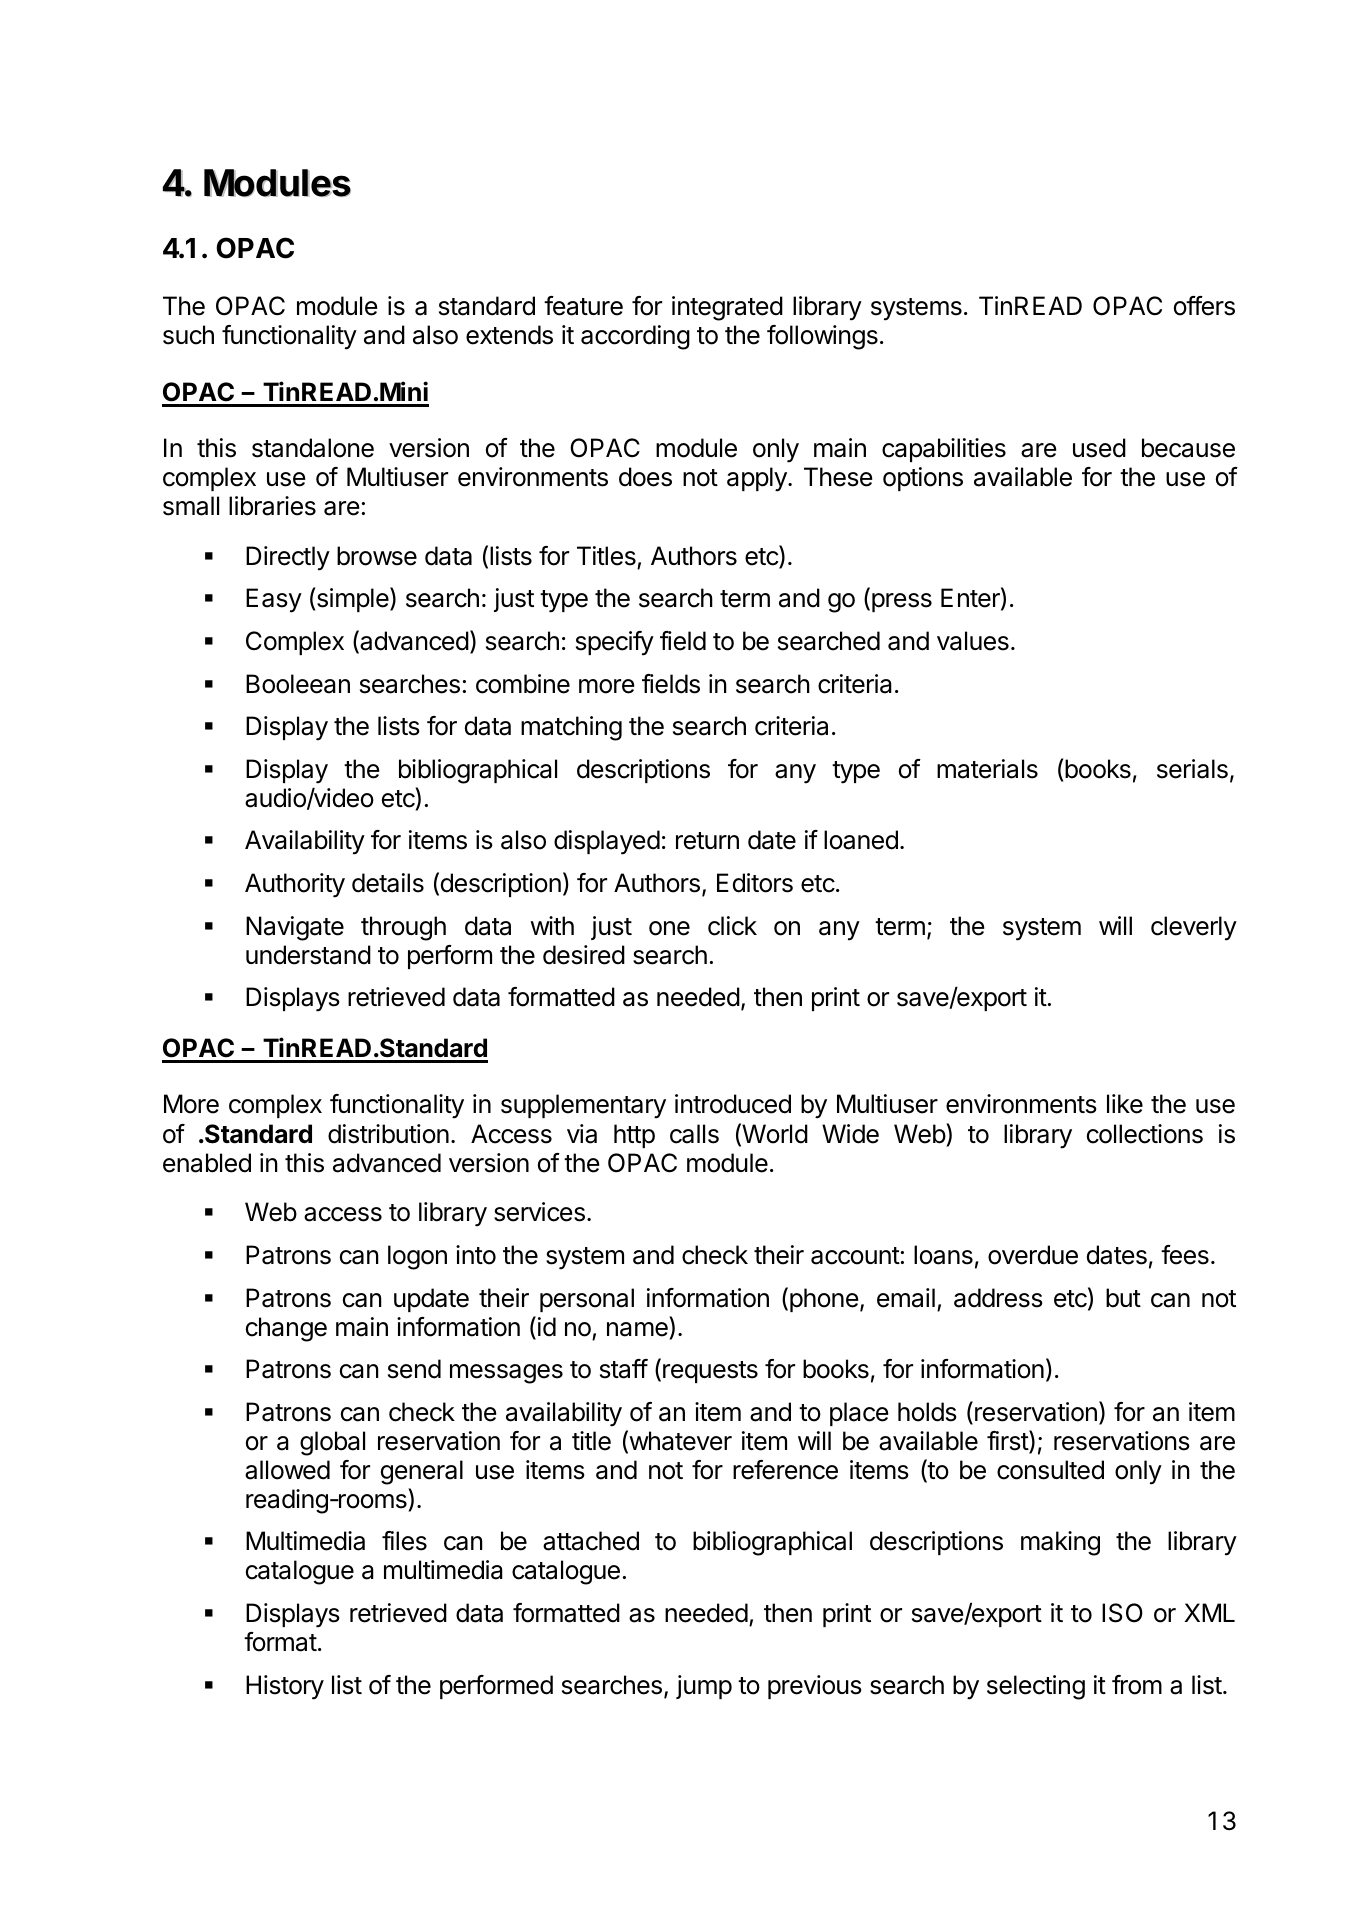  Describe the element at coordinates (732, 926) in the screenshot. I see `click` at that location.
